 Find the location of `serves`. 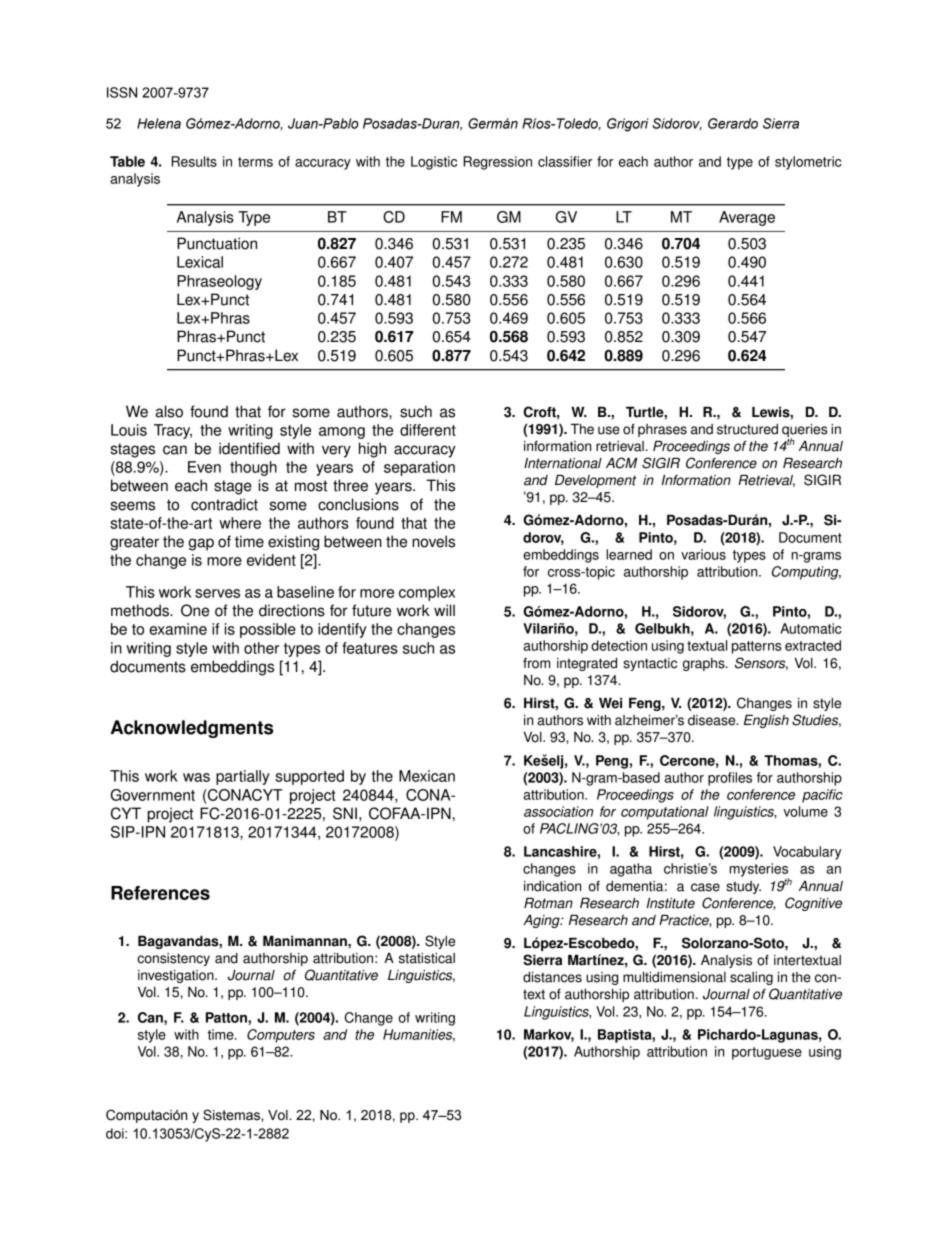

serves is located at coordinates (217, 593).
